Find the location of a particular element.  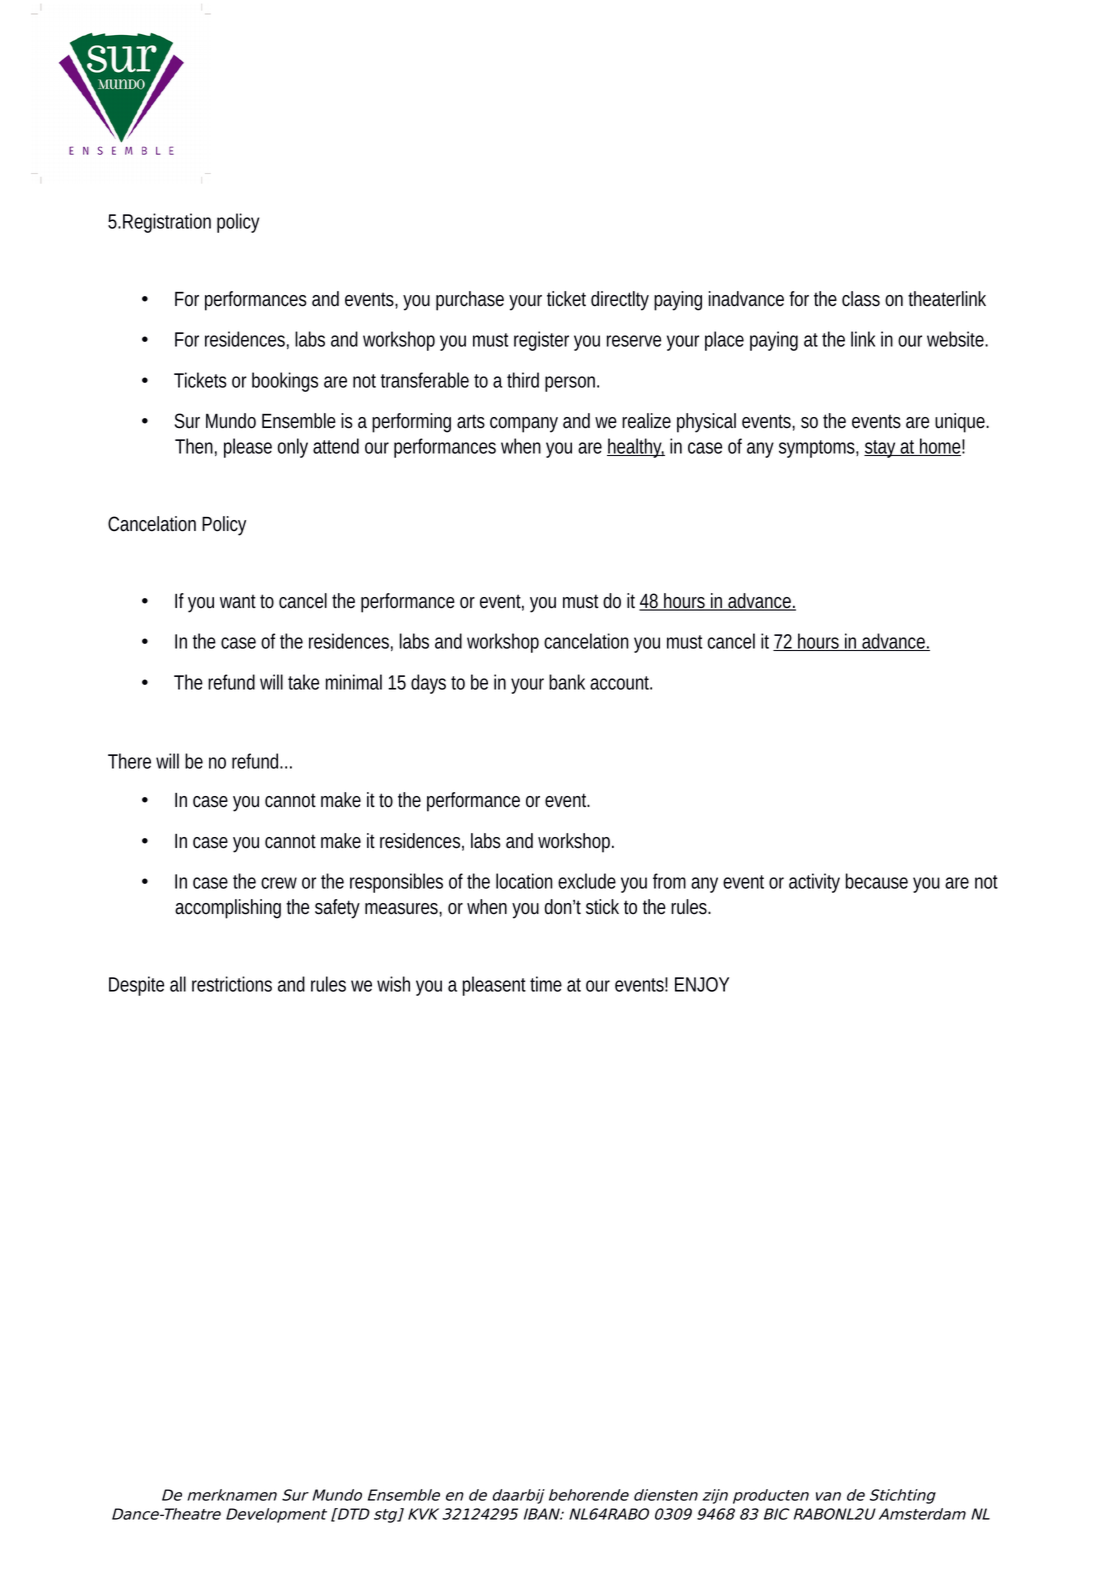

bank is located at coordinates (567, 682).
